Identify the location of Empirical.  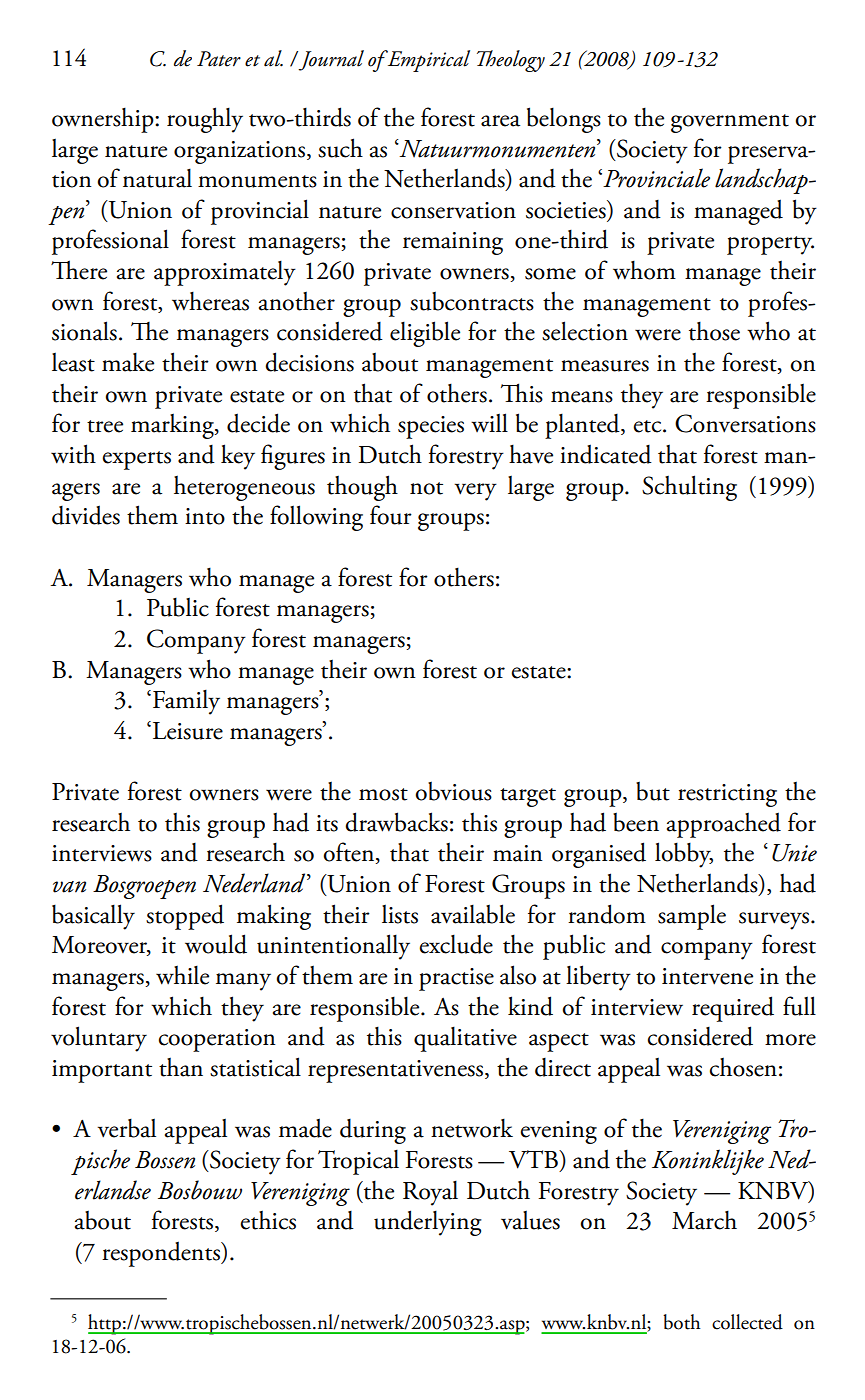
(427, 61).
